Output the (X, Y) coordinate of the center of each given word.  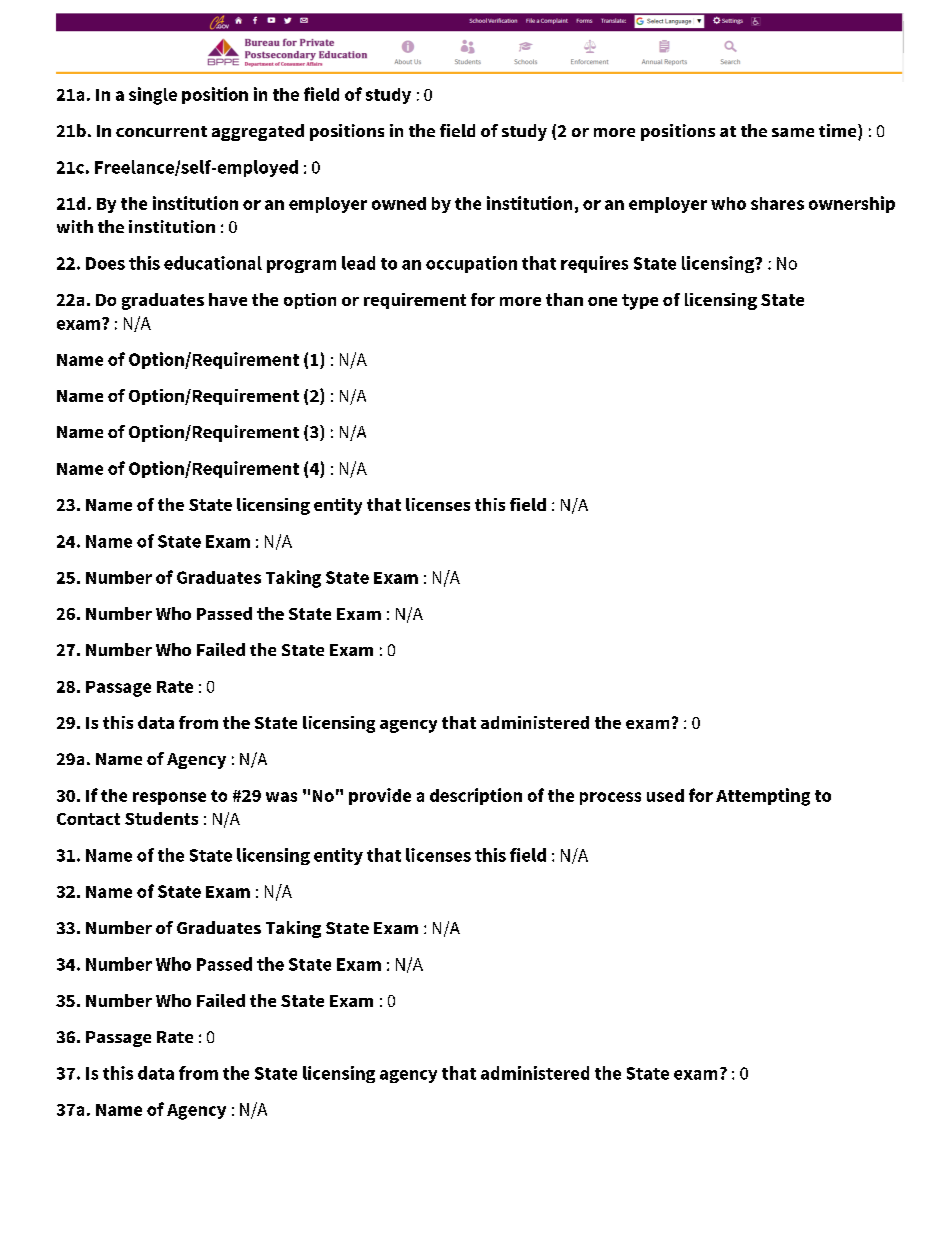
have (228, 299)
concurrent (161, 131)
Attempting (763, 797)
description (476, 796)
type (640, 302)
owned (399, 203)
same (793, 132)
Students (161, 818)
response (169, 798)
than (564, 299)
